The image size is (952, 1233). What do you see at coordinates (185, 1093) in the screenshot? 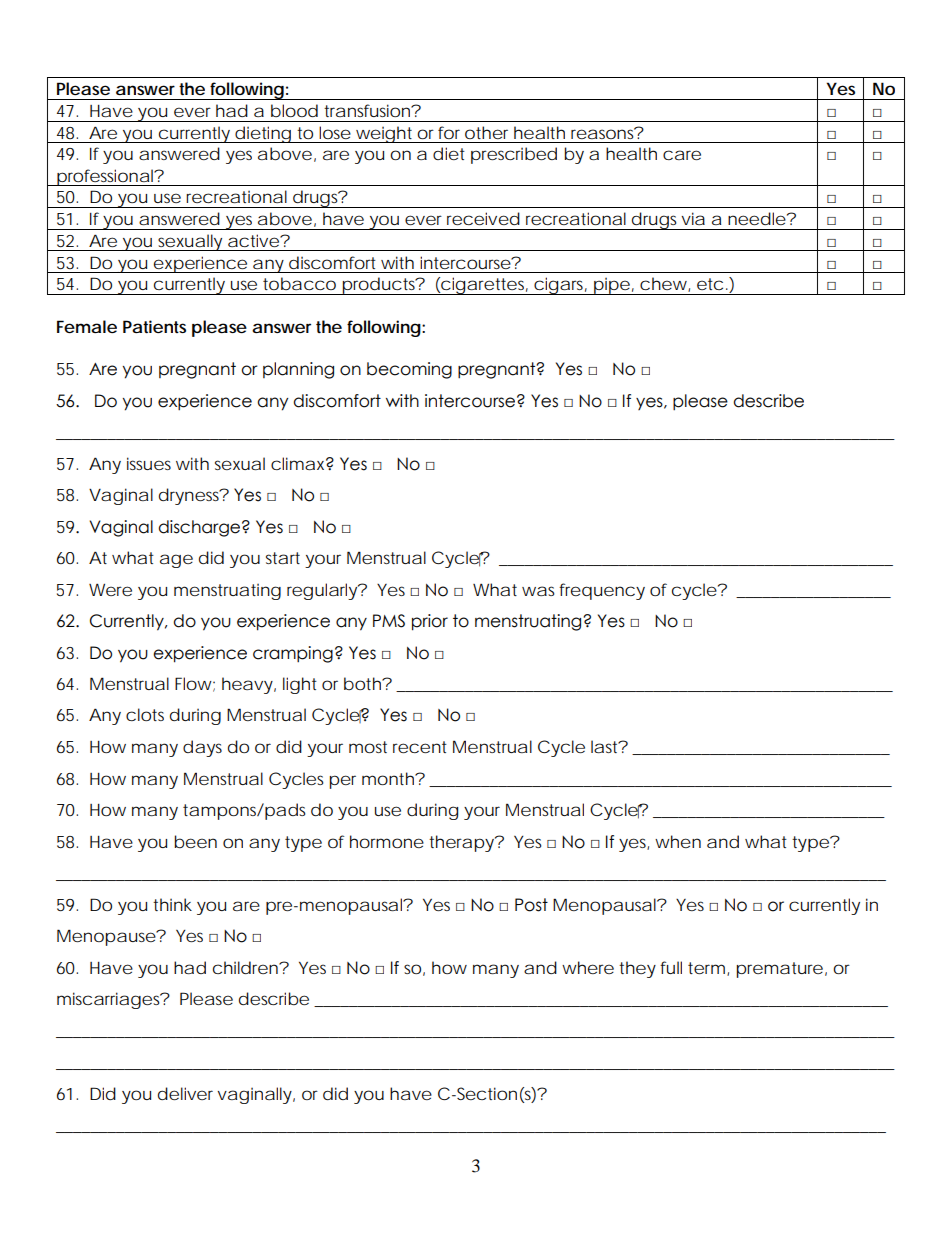
I see `deliver` at bounding box center [185, 1093].
